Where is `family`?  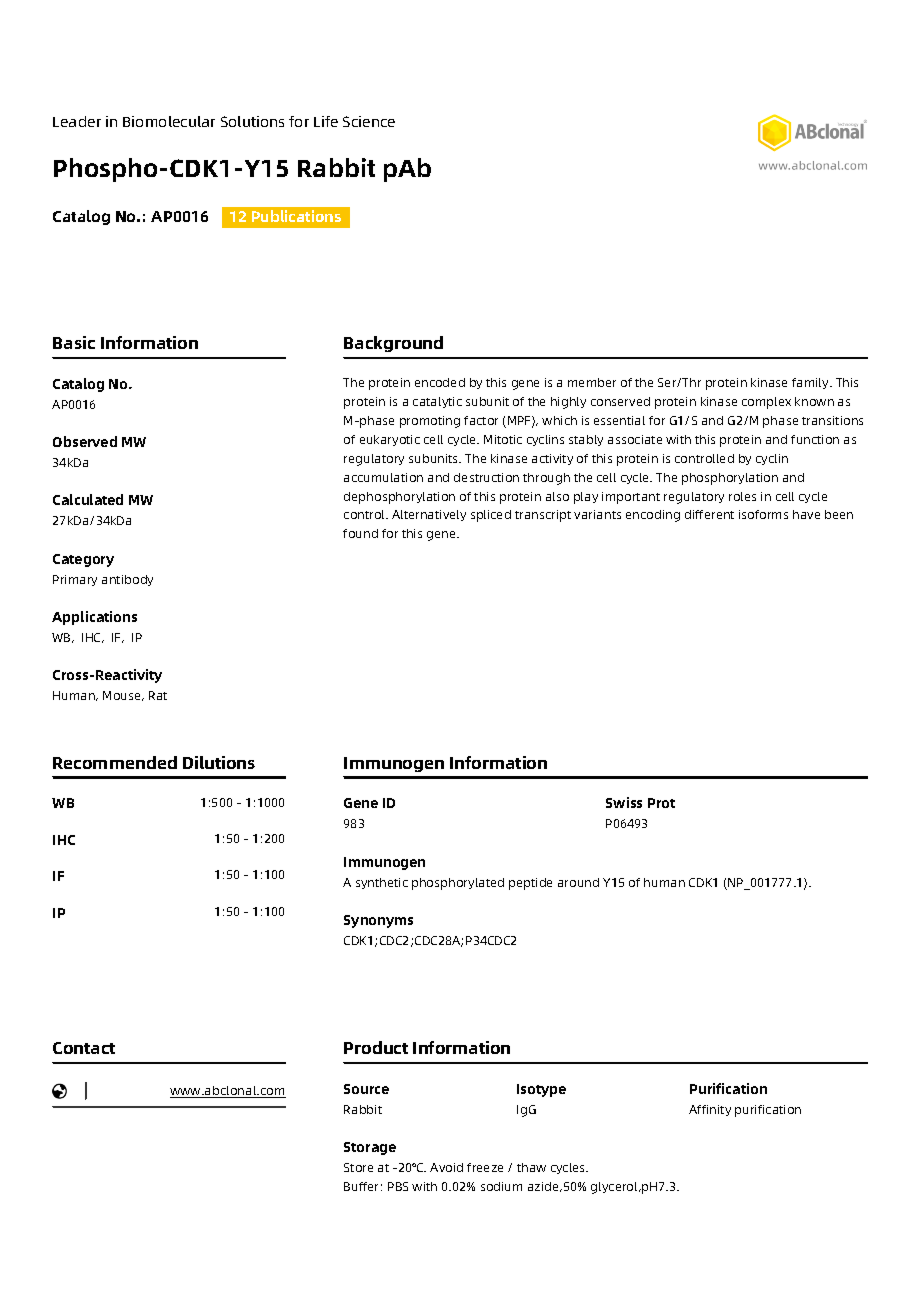
family is located at coordinates (811, 383).
